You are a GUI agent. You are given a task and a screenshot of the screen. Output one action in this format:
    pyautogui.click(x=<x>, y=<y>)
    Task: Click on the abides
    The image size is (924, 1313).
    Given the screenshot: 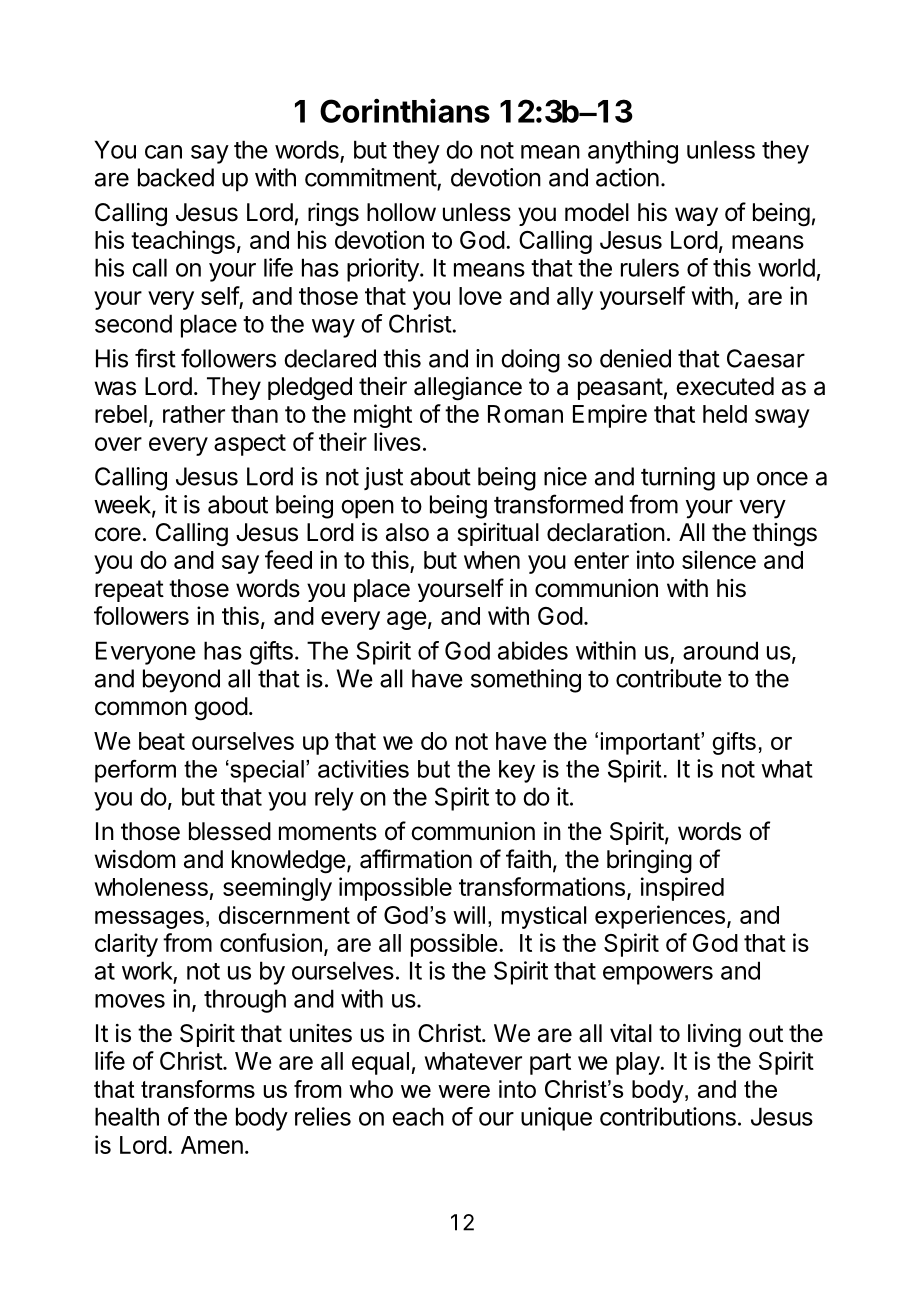 What is the action you would take?
    pyautogui.click(x=533, y=650)
